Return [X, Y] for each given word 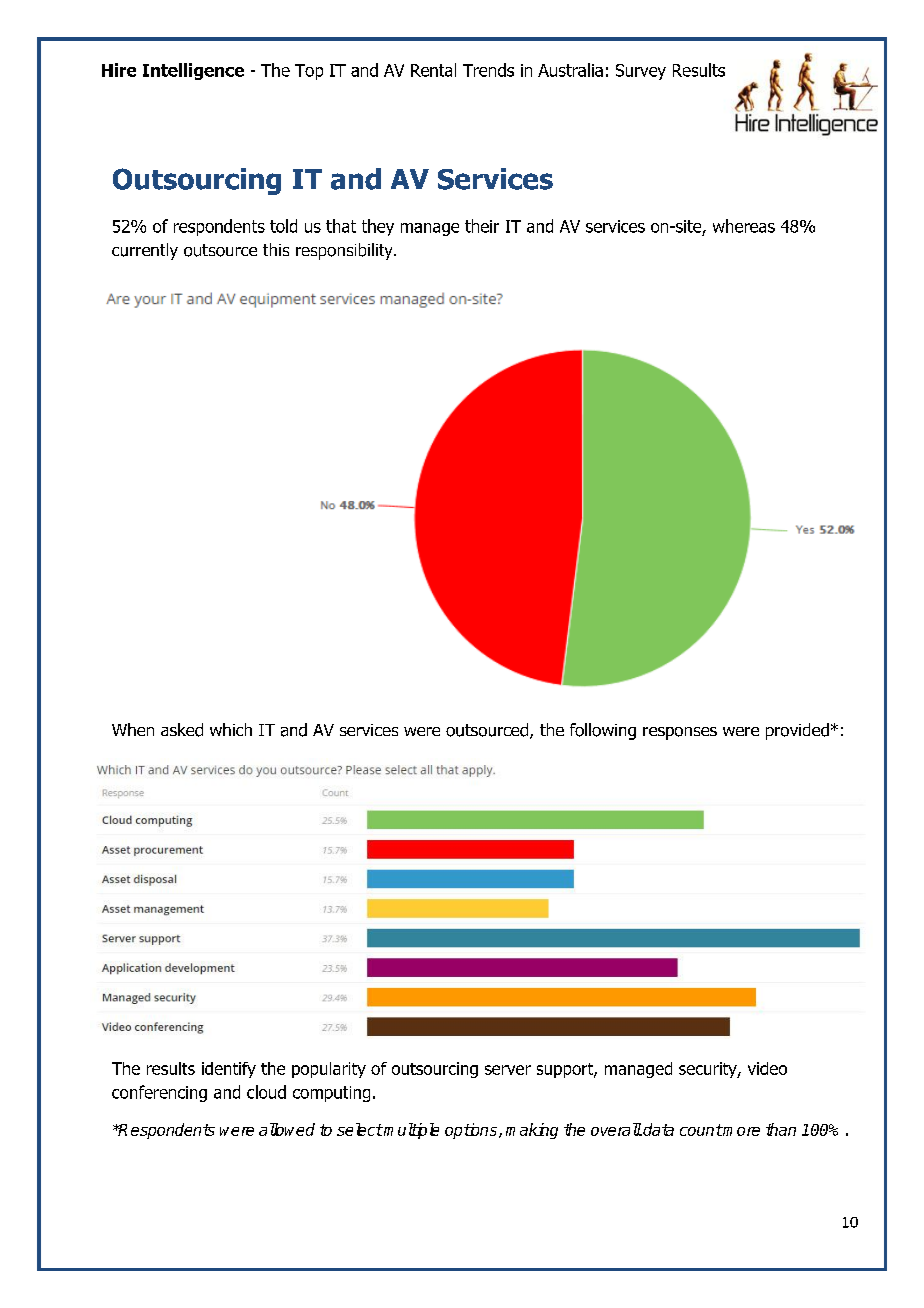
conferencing [159, 1093]
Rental [433, 70]
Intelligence [193, 71]
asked [182, 730]
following [603, 731]
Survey [641, 72]
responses [680, 733]
